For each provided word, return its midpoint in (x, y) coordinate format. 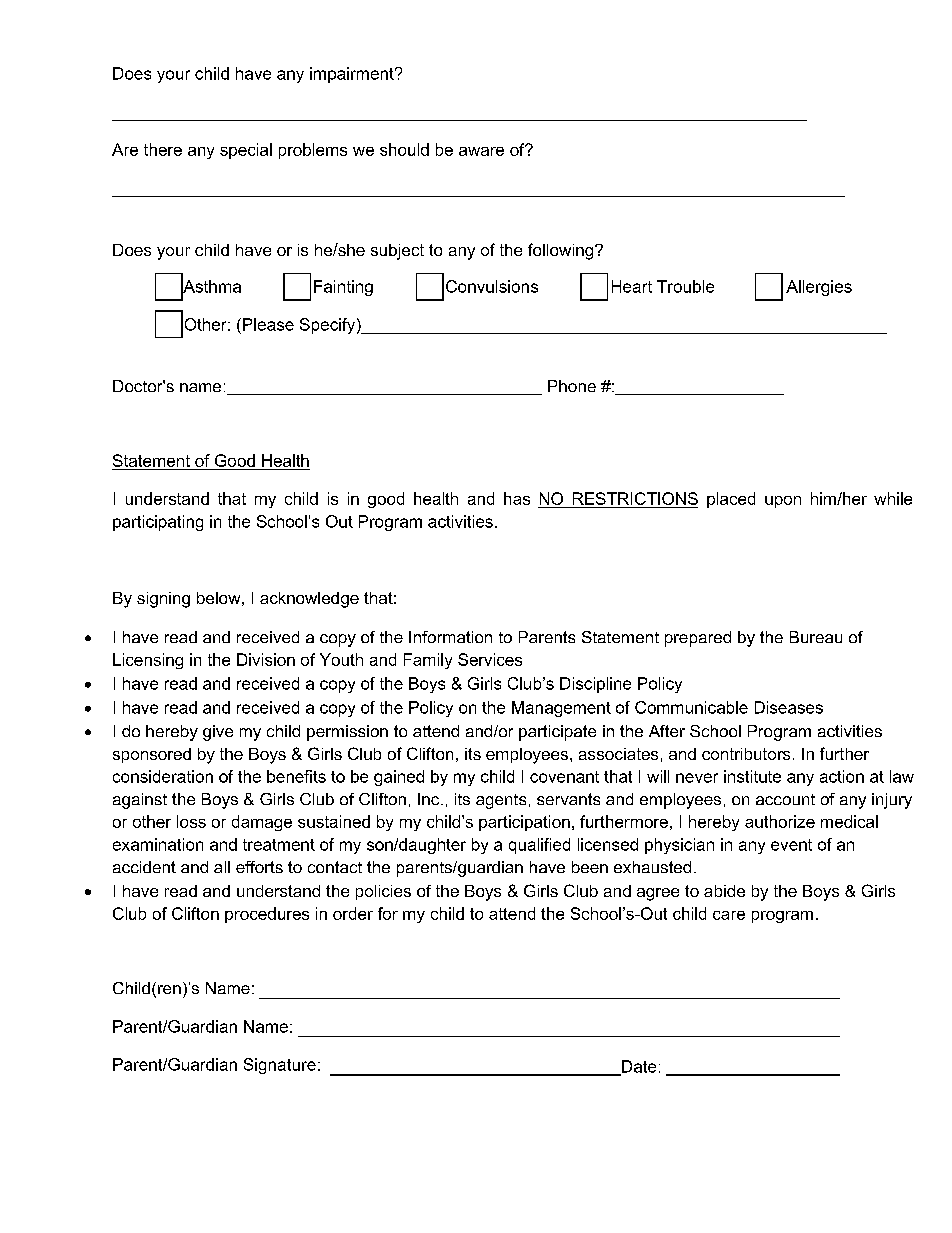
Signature (280, 1066)
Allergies (819, 288)
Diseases (789, 707)
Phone (572, 386)
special (246, 151)
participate (557, 733)
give (218, 733)
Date (638, 1067)
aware (481, 151)
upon (783, 502)
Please (268, 324)
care (729, 915)
